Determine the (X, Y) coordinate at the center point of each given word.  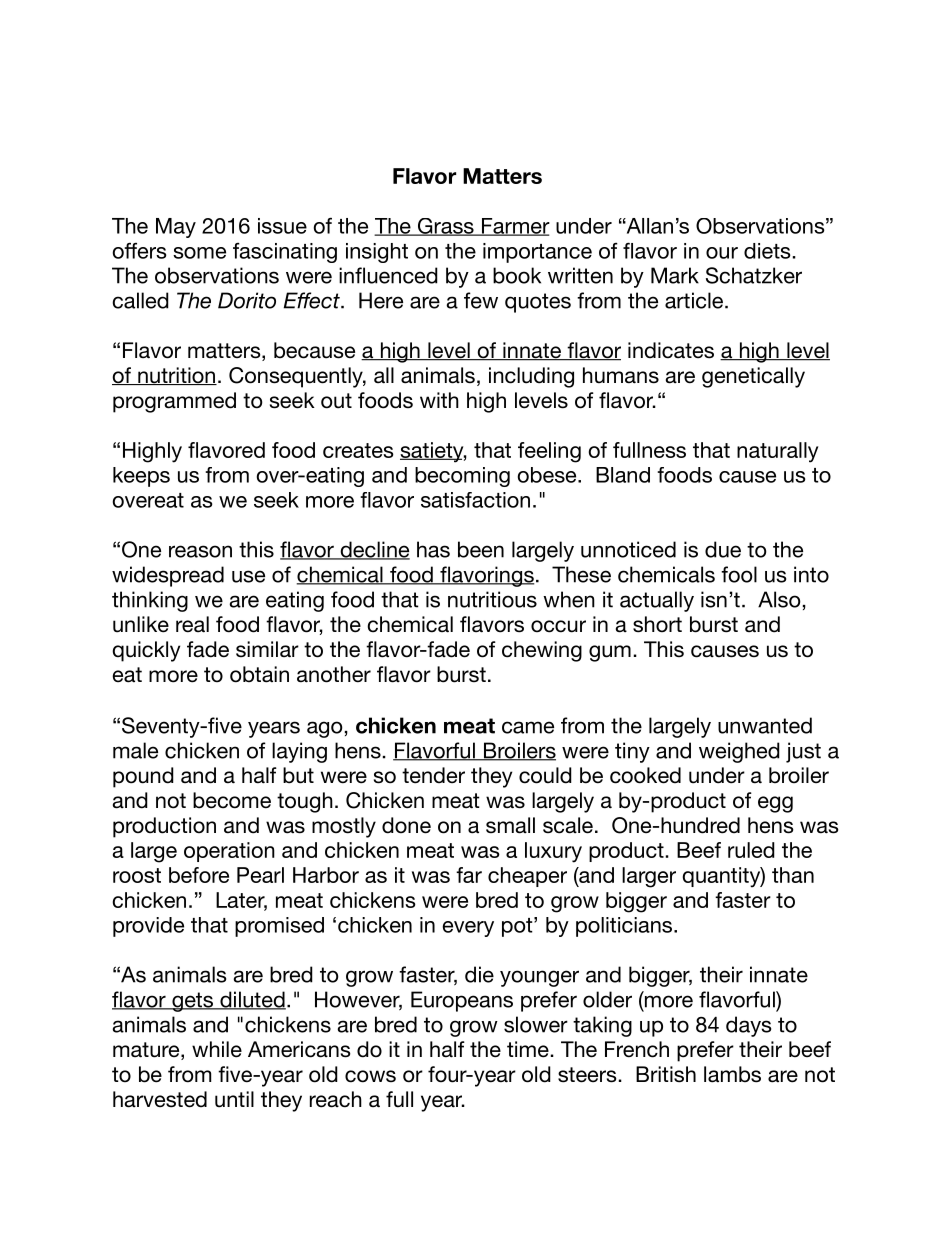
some (199, 253)
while (217, 1049)
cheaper (527, 877)
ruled (751, 850)
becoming (462, 477)
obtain (259, 674)
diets (767, 251)
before (199, 875)
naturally (777, 452)
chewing (542, 651)
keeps (141, 477)
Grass (445, 227)
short (657, 624)
